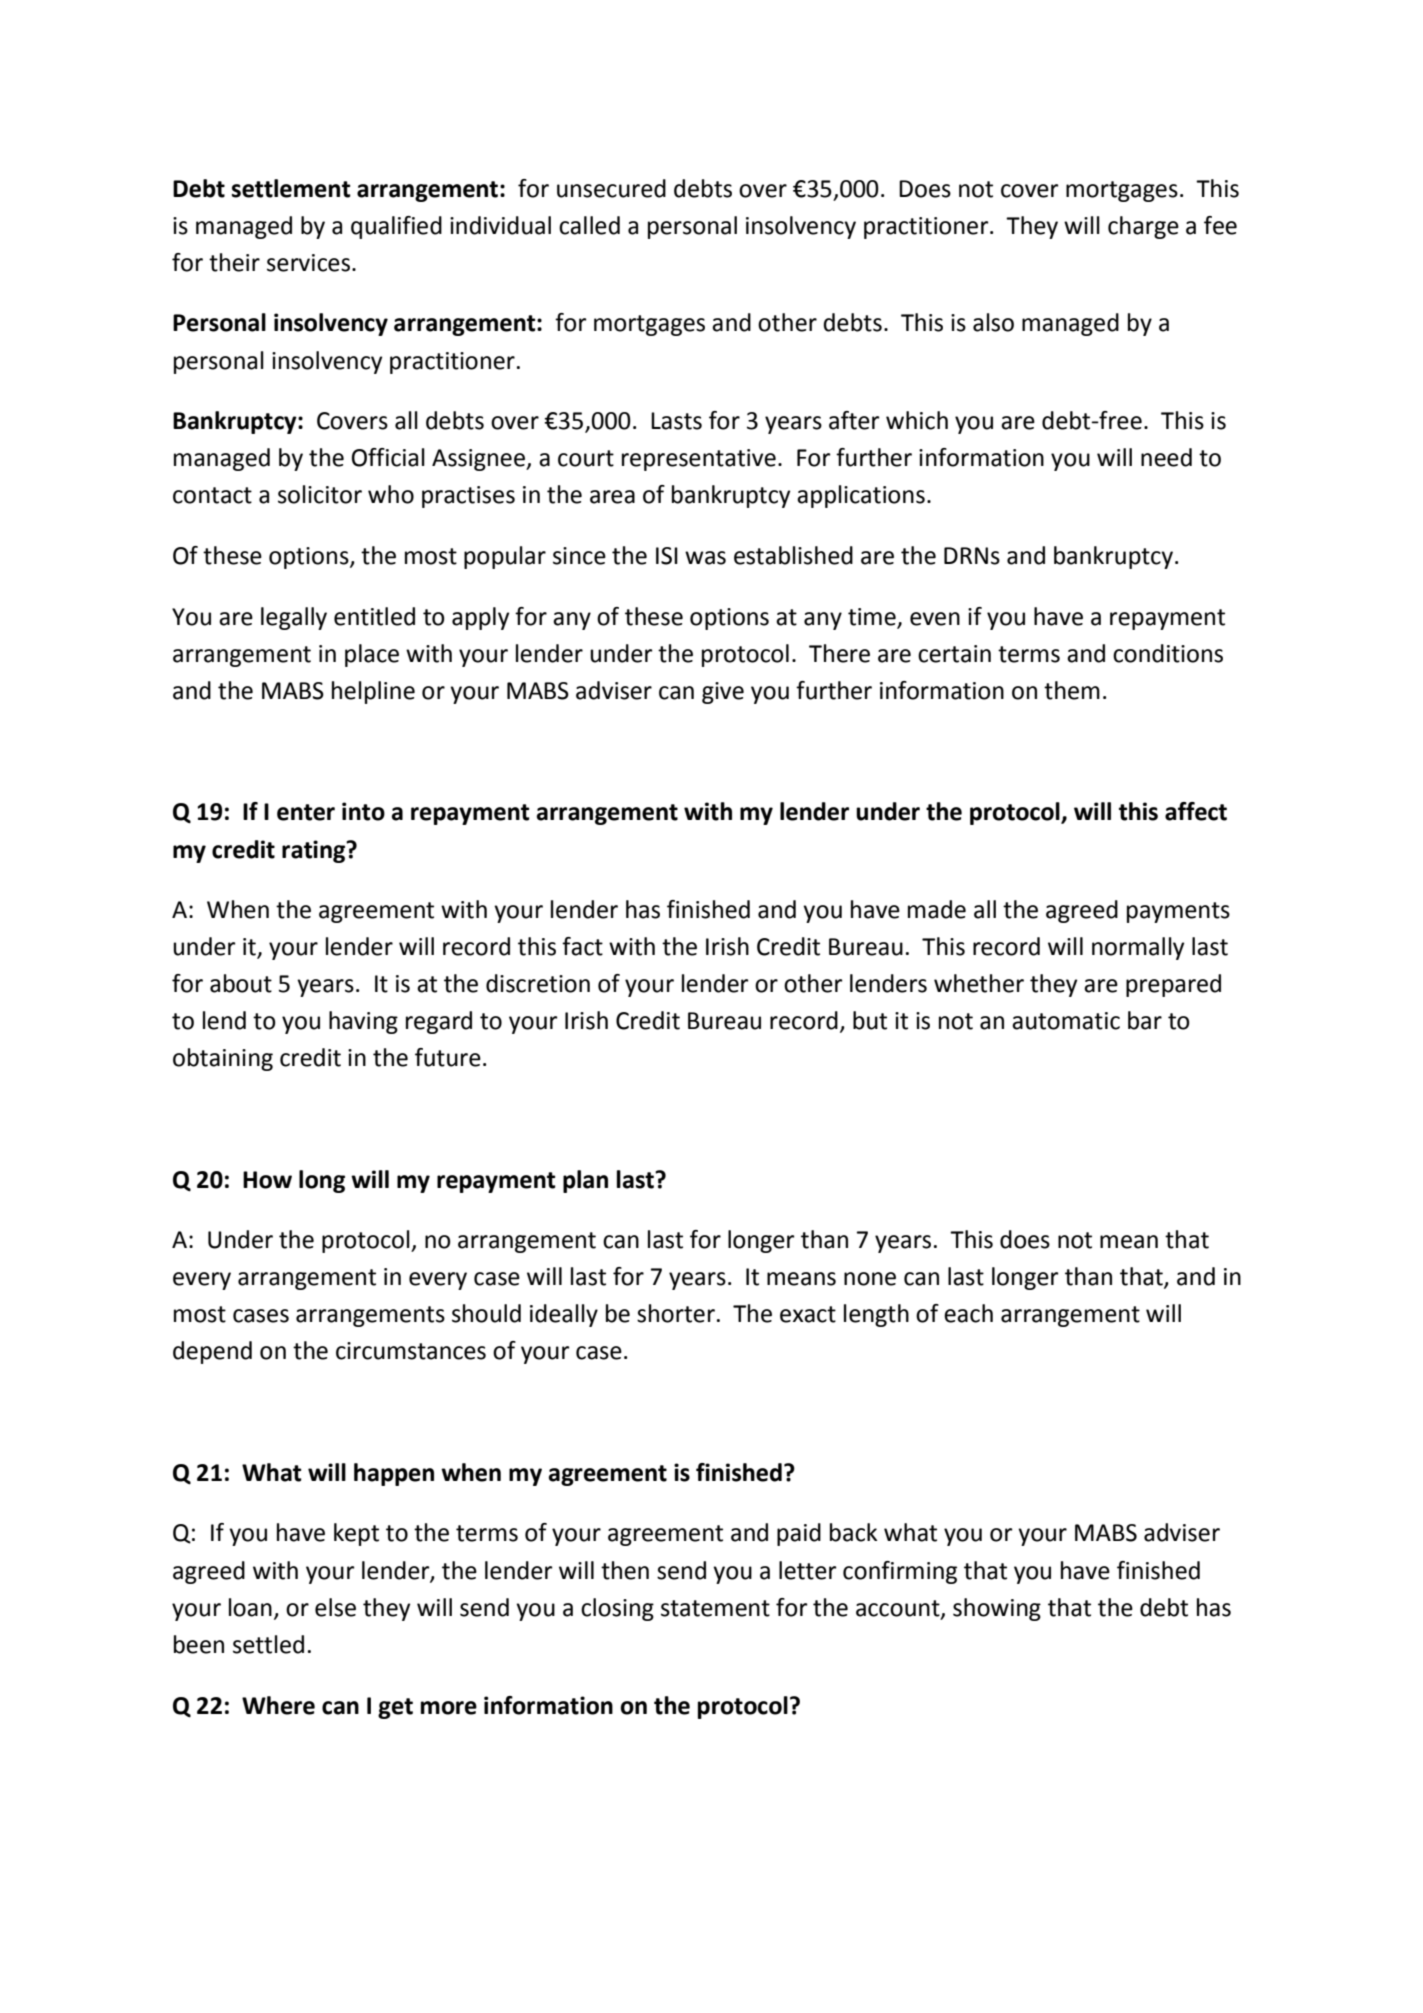 Image resolution: width=1423 pixels, height=2013 pixels. I want to click on fact, so click(582, 946).
